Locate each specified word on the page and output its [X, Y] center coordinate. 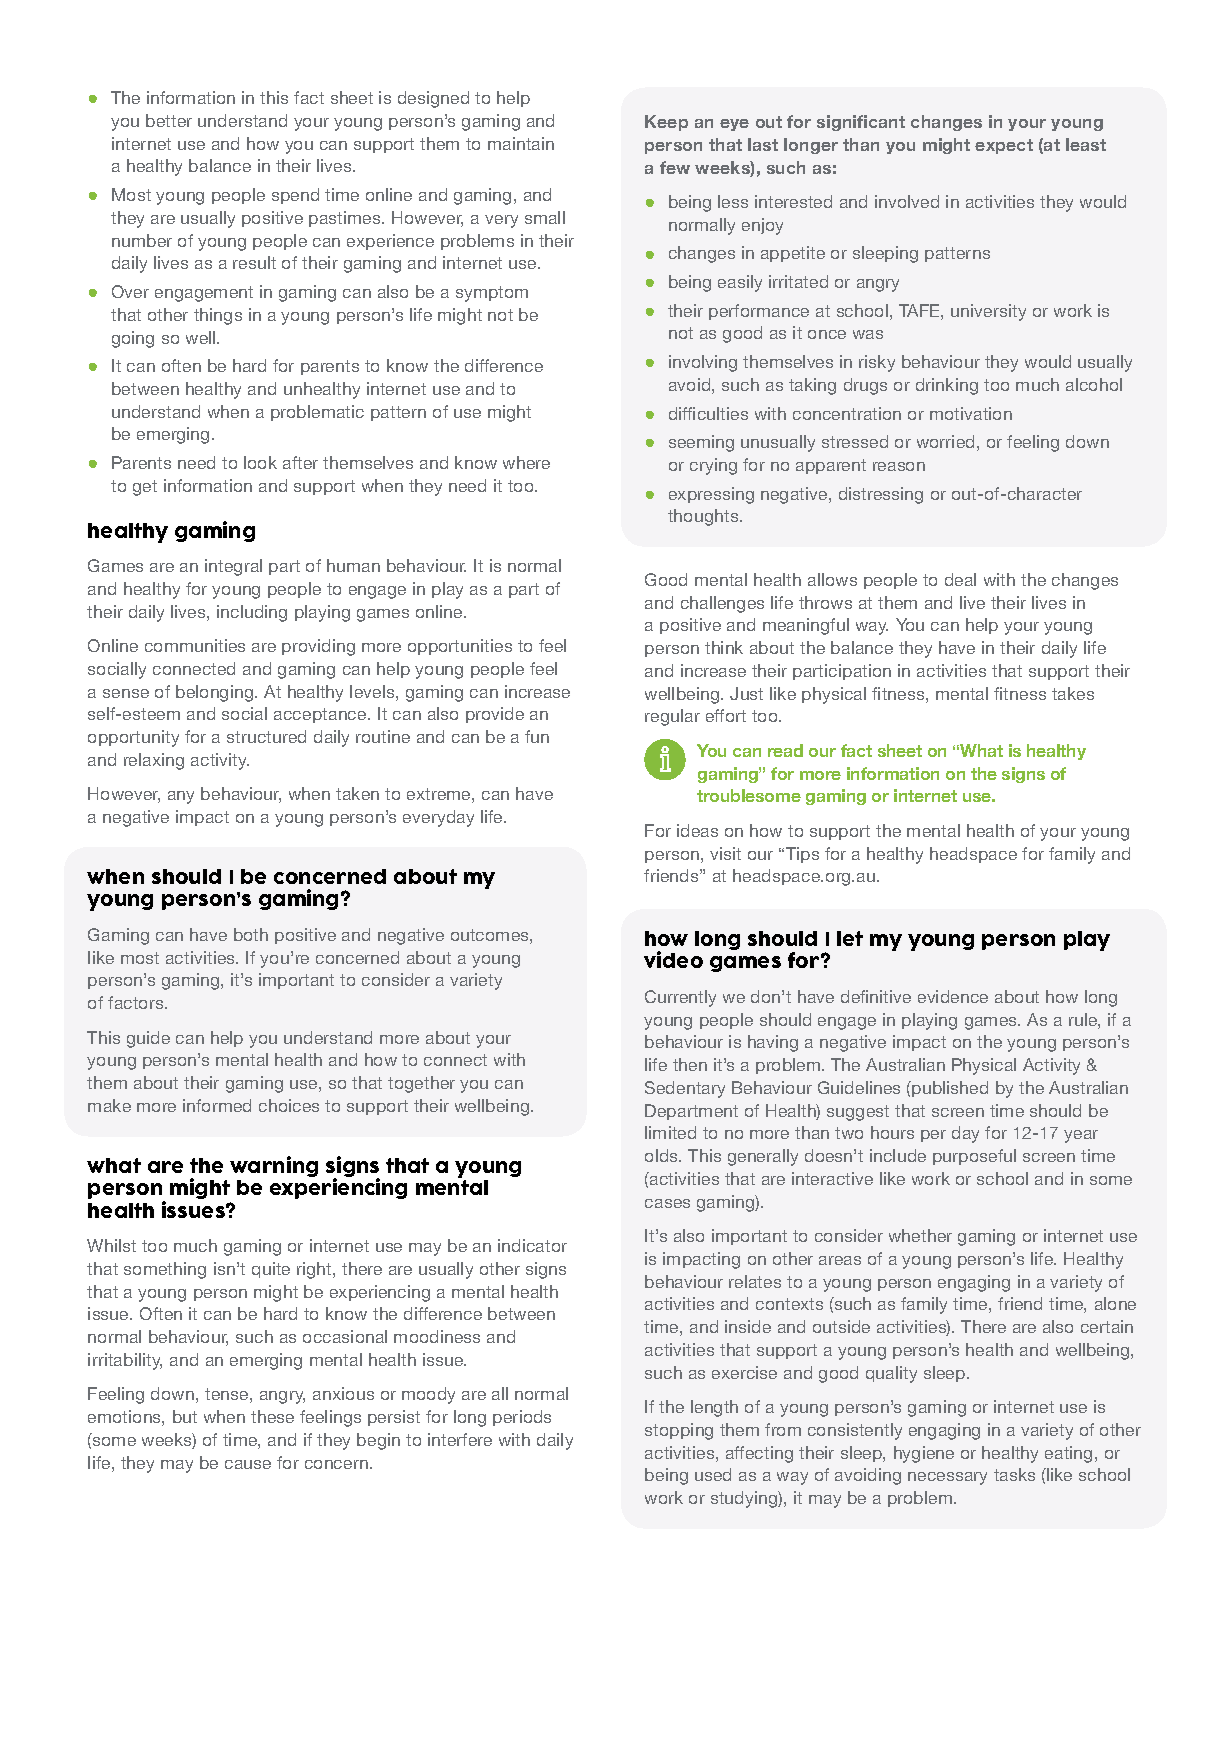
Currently [680, 998]
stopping [679, 1431]
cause [248, 1464]
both [251, 934]
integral [233, 567]
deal [960, 579]
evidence [953, 996]
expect [1004, 146]
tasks [1014, 1474]
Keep [666, 123]
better [169, 120]
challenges [722, 604]
